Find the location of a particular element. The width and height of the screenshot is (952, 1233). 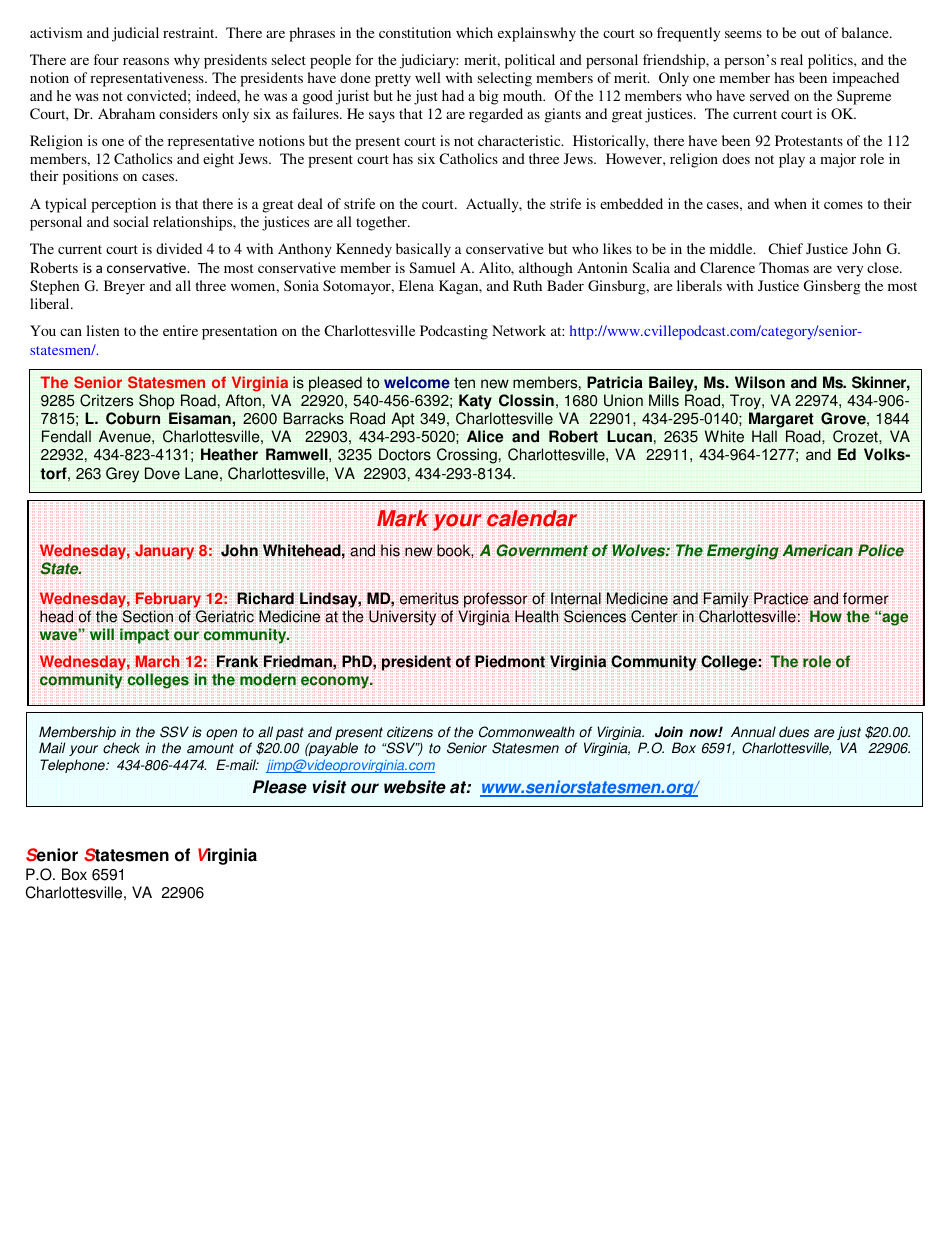

reasons is located at coordinates (146, 61).
